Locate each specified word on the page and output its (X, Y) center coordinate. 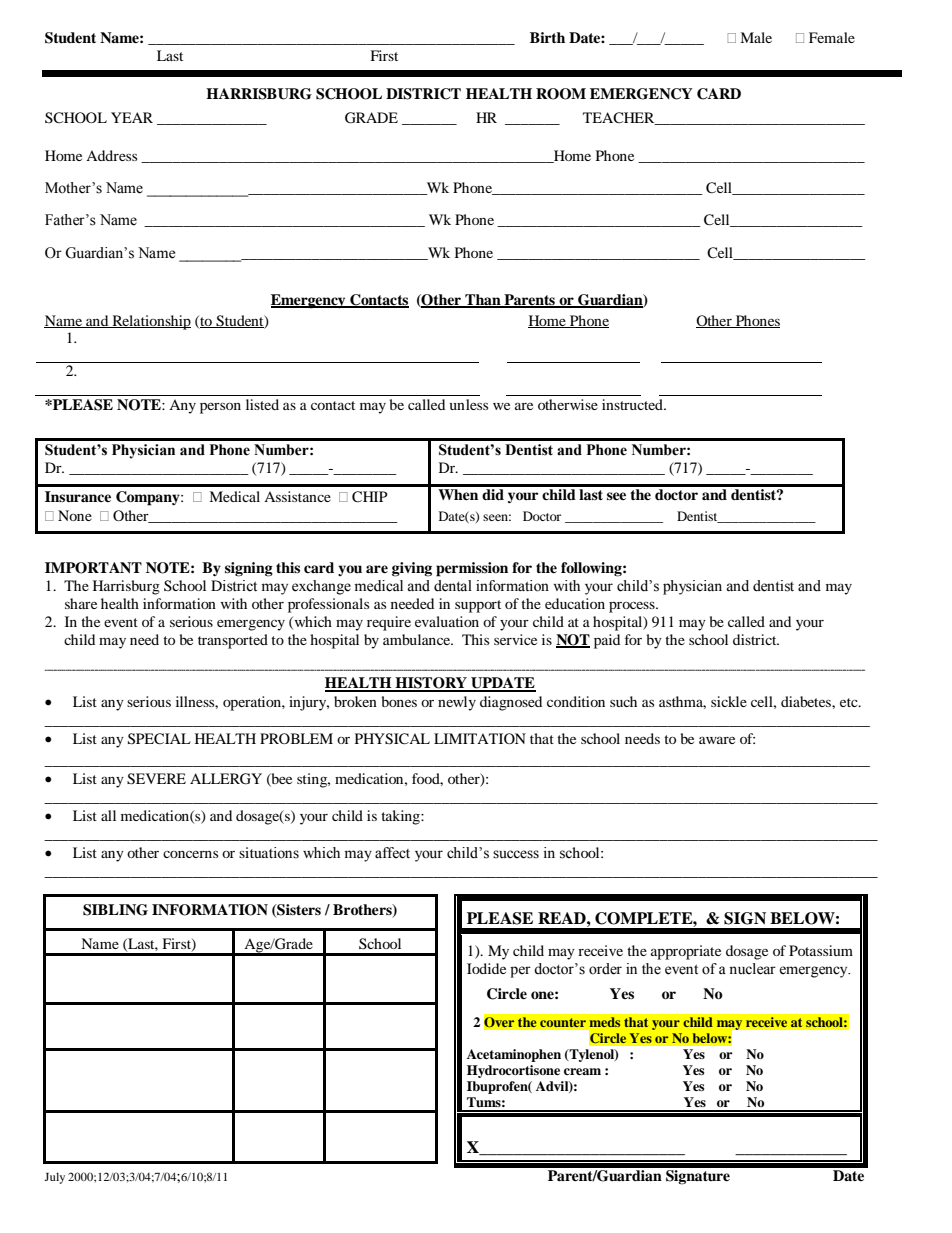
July (54, 1178)
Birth (547, 37)
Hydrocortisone (513, 1071)
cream (582, 1071)
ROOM (561, 94)
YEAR (132, 117)
